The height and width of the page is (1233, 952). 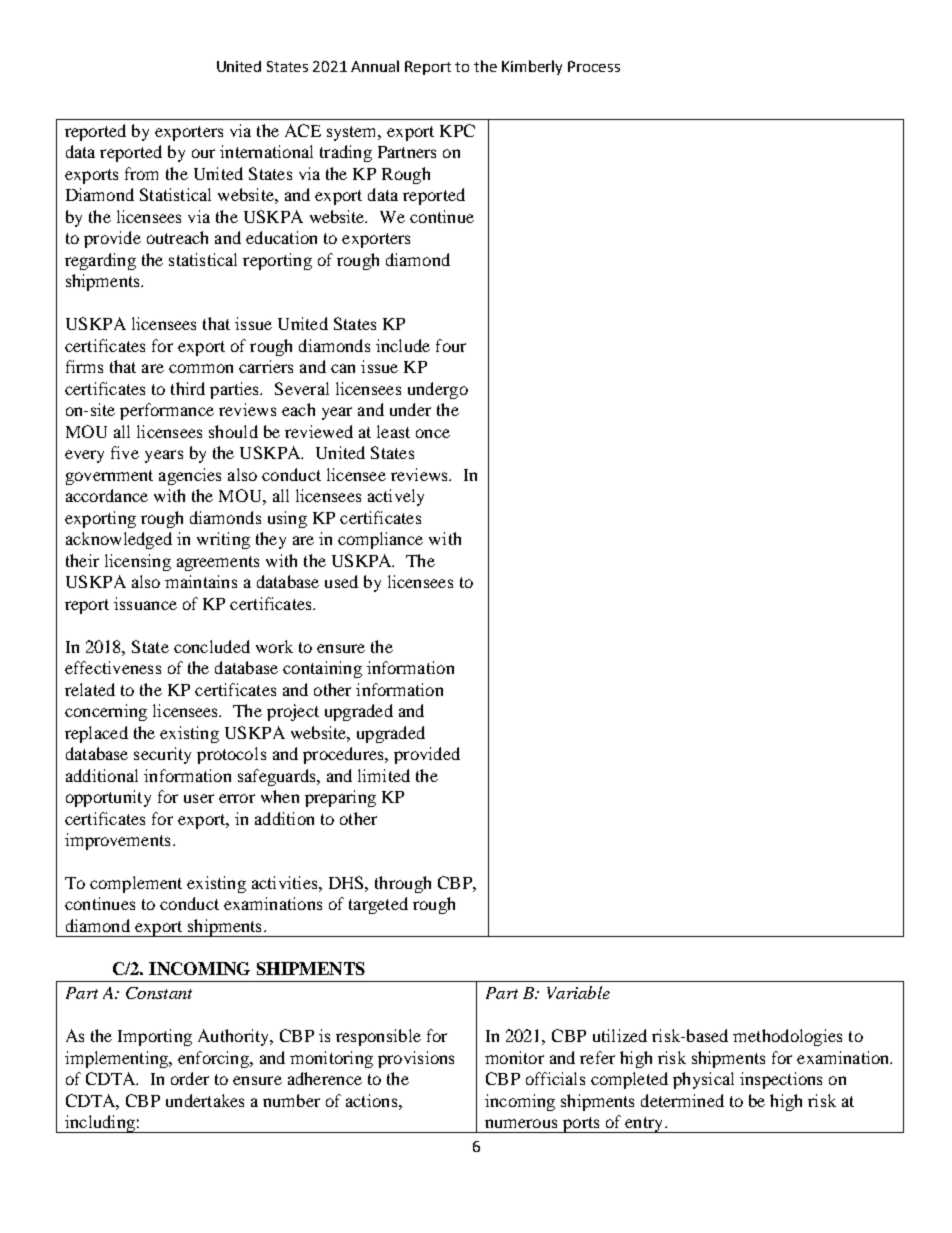 I want to click on four, so click(x=451, y=345).
